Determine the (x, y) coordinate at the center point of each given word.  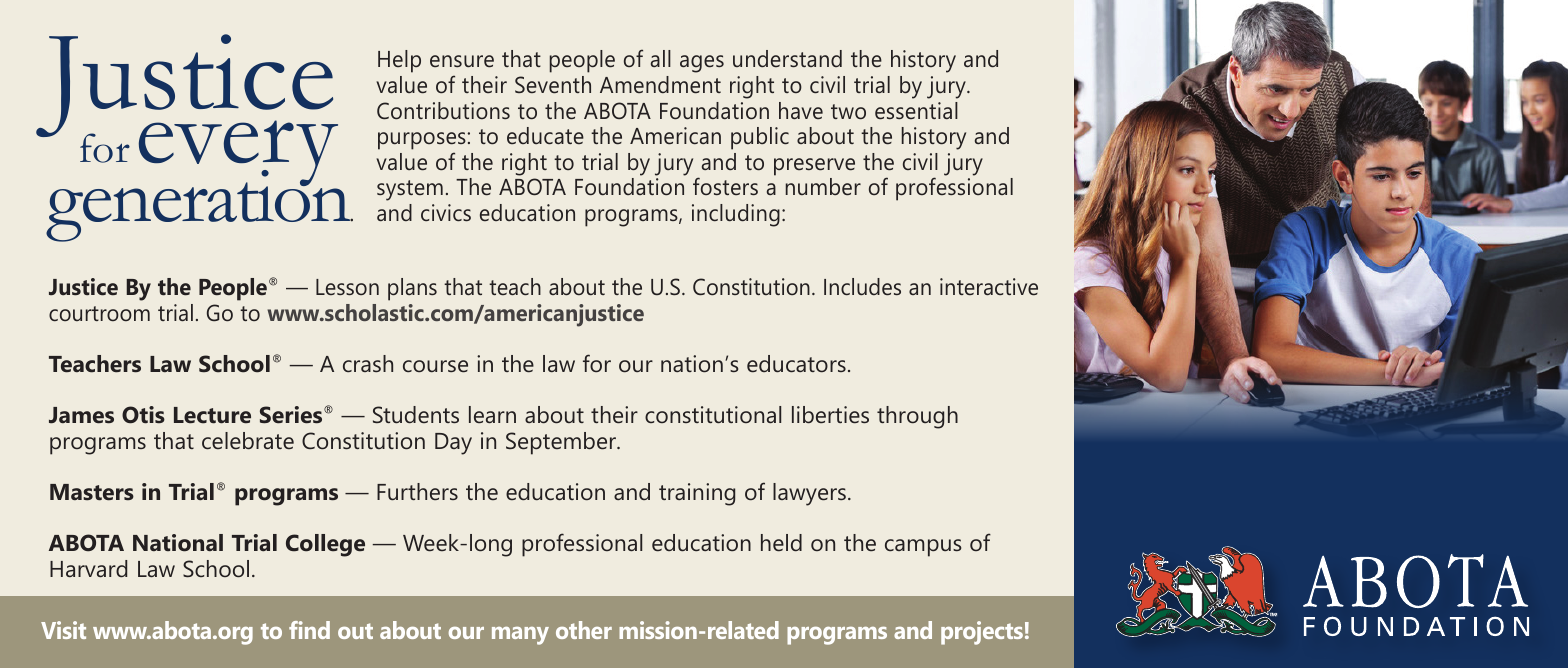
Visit (63, 630)
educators (796, 364)
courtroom (99, 313)
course (435, 366)
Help (399, 61)
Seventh (553, 85)
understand (787, 58)
